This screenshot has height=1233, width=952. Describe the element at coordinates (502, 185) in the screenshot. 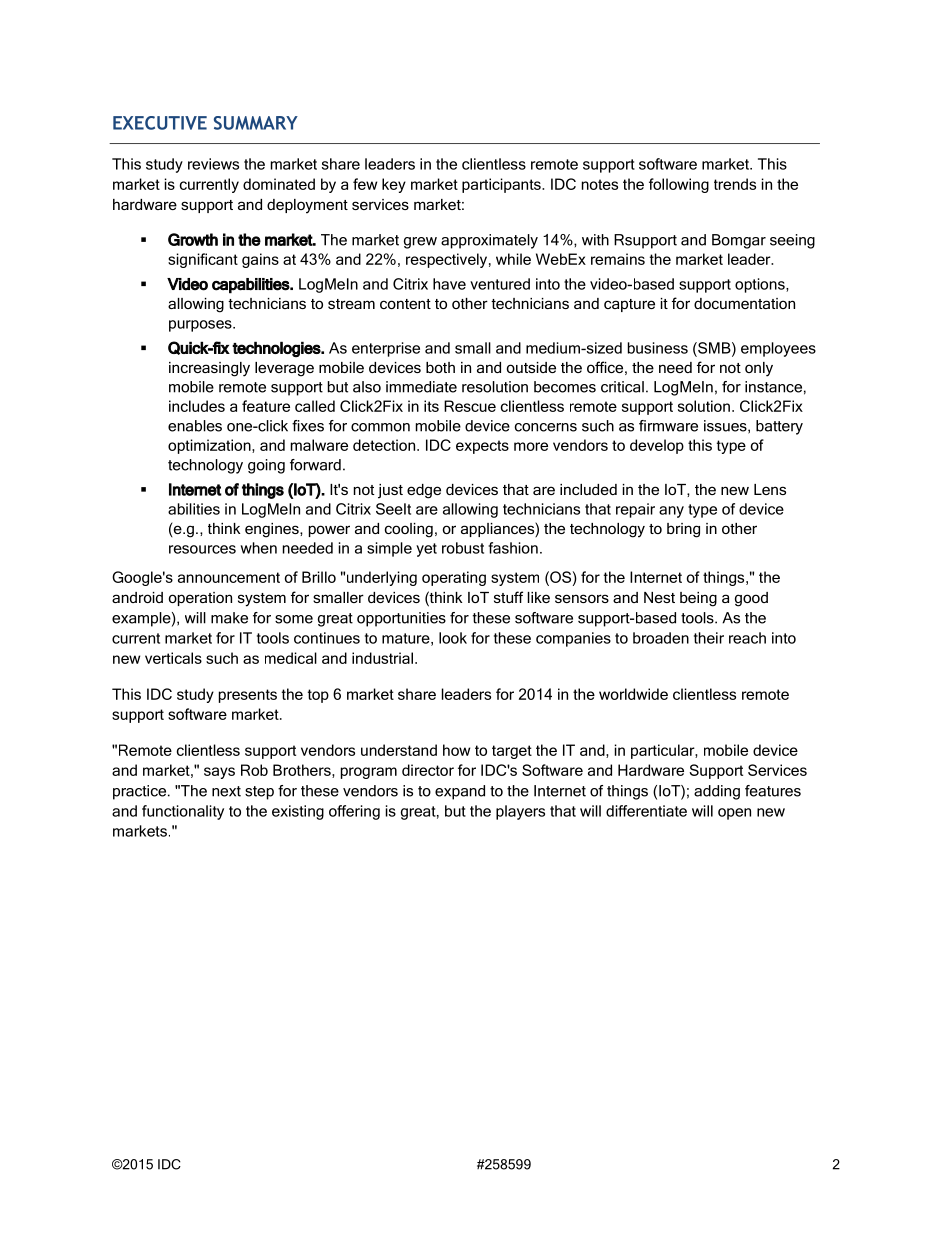

I see `participants` at that location.
